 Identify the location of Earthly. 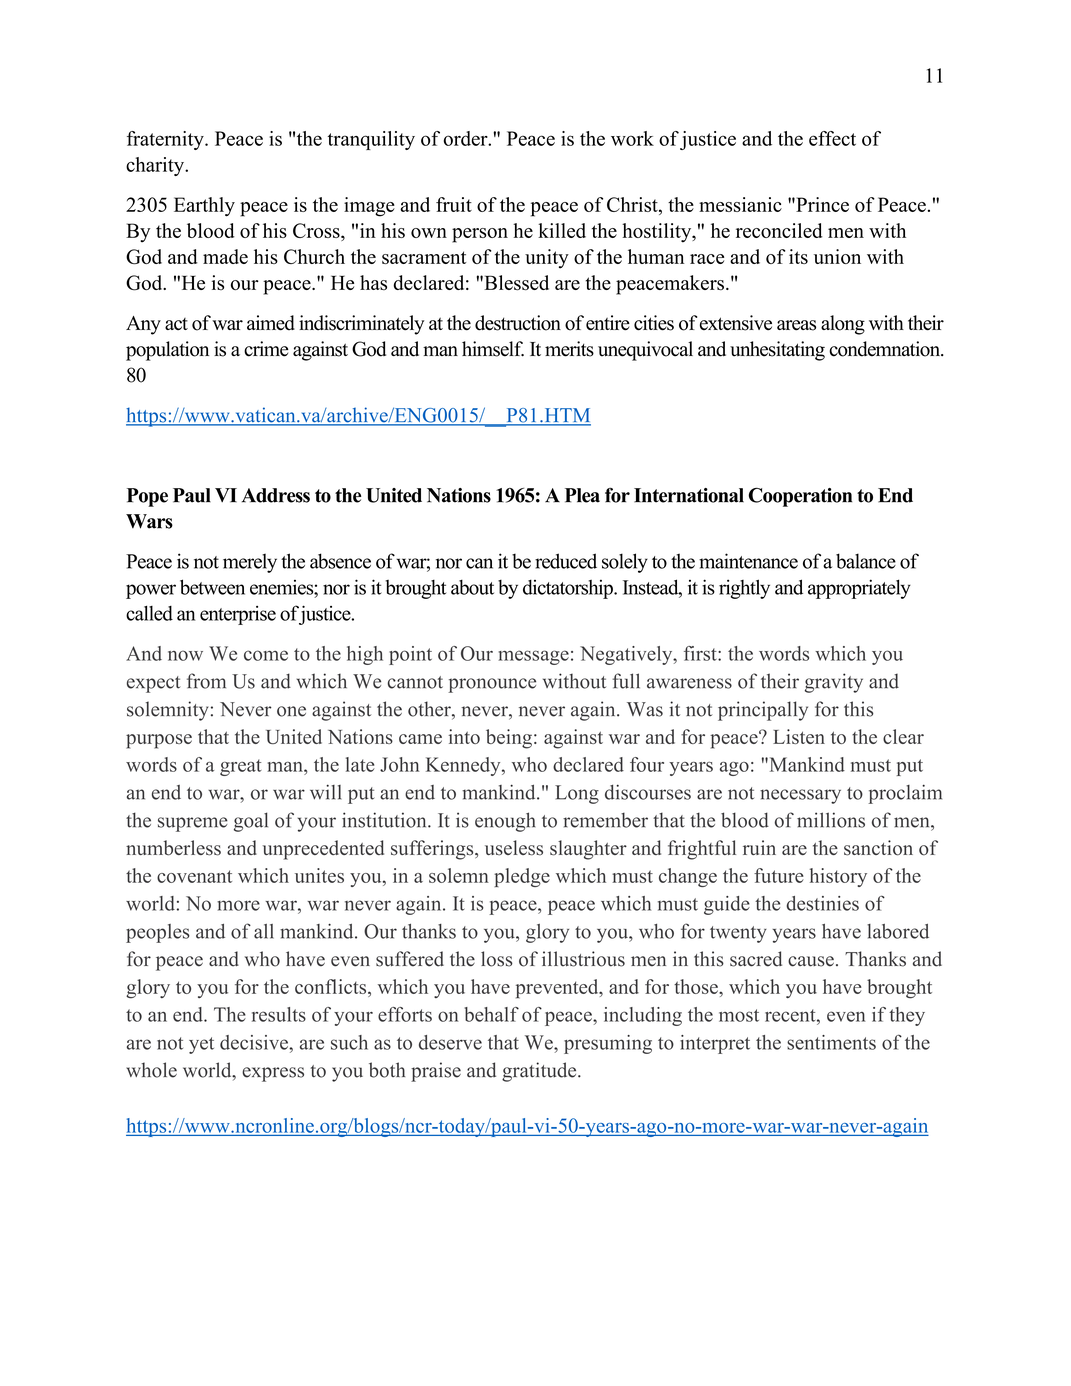
(204, 207).
